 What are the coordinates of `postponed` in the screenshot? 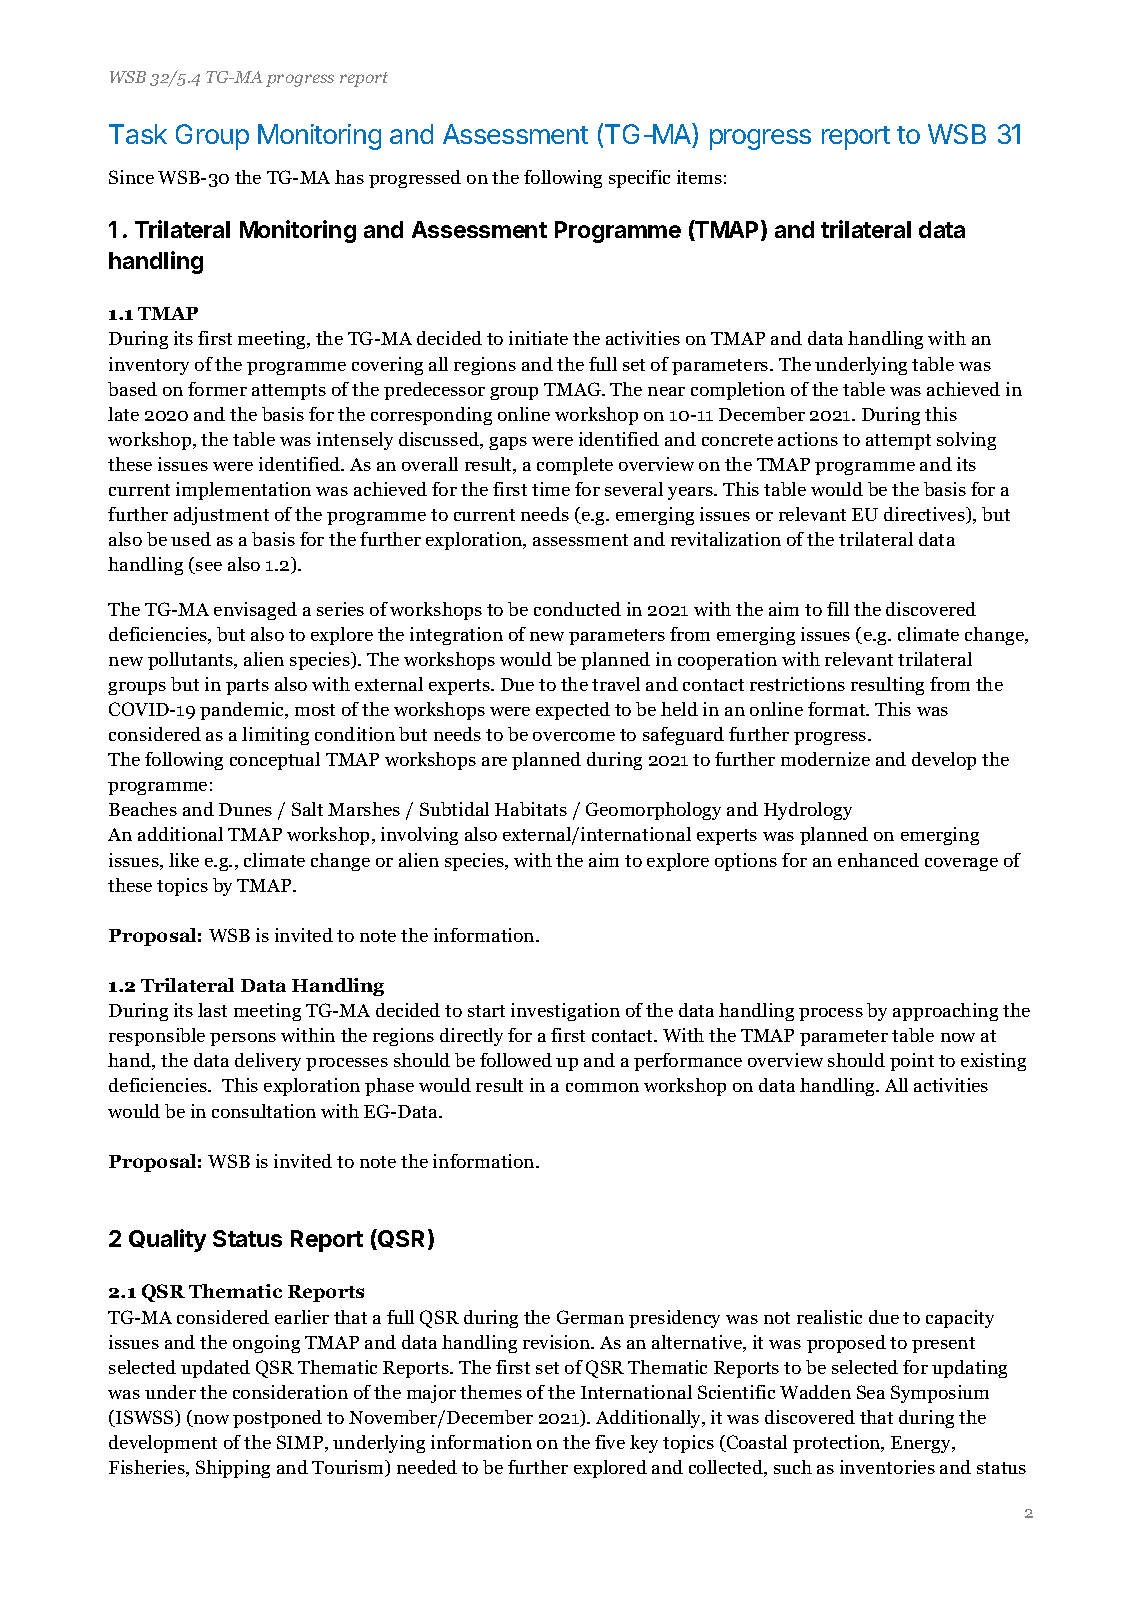 It's located at (277, 1419).
